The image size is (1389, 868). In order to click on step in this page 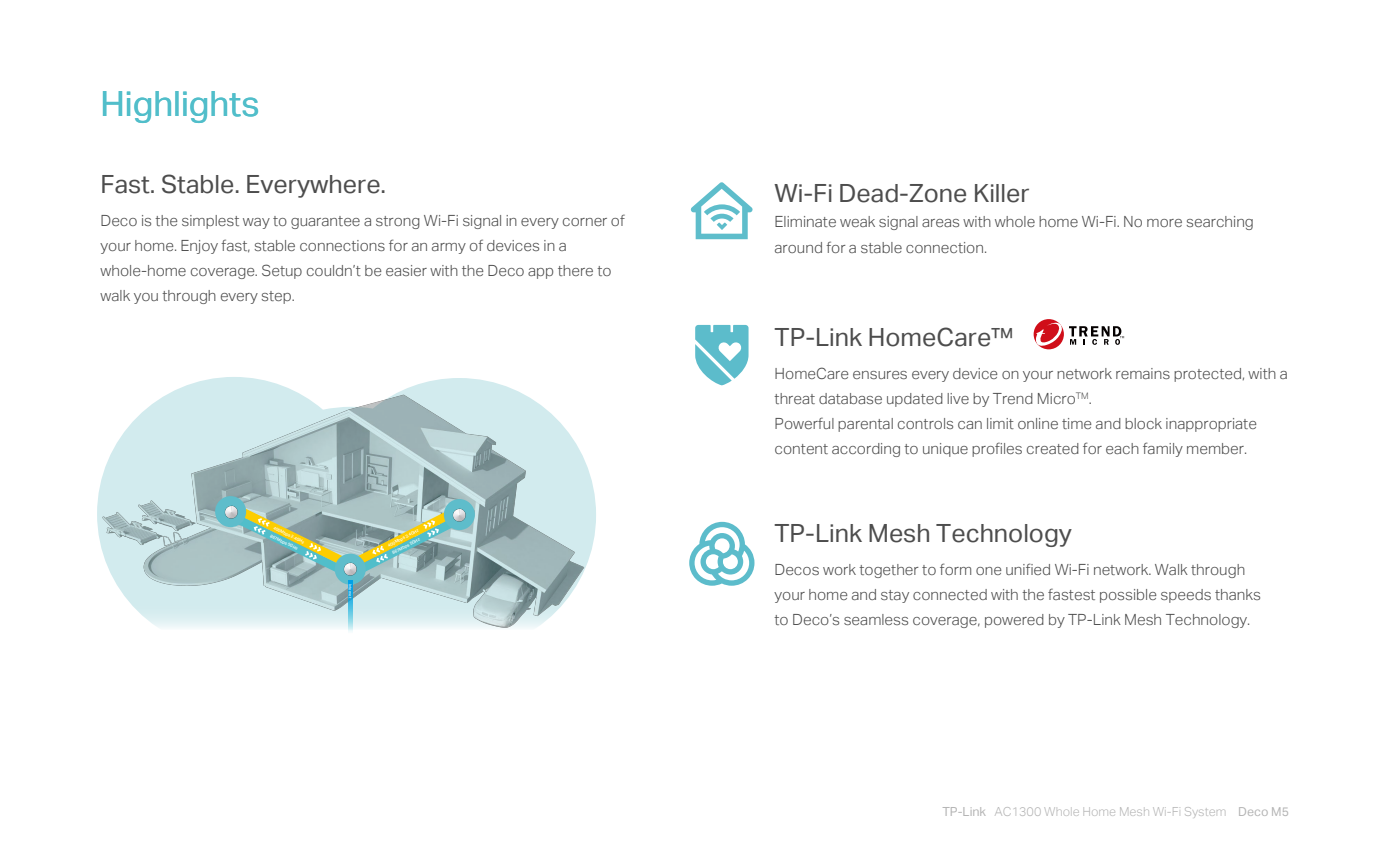, I will do `click(278, 297)`.
